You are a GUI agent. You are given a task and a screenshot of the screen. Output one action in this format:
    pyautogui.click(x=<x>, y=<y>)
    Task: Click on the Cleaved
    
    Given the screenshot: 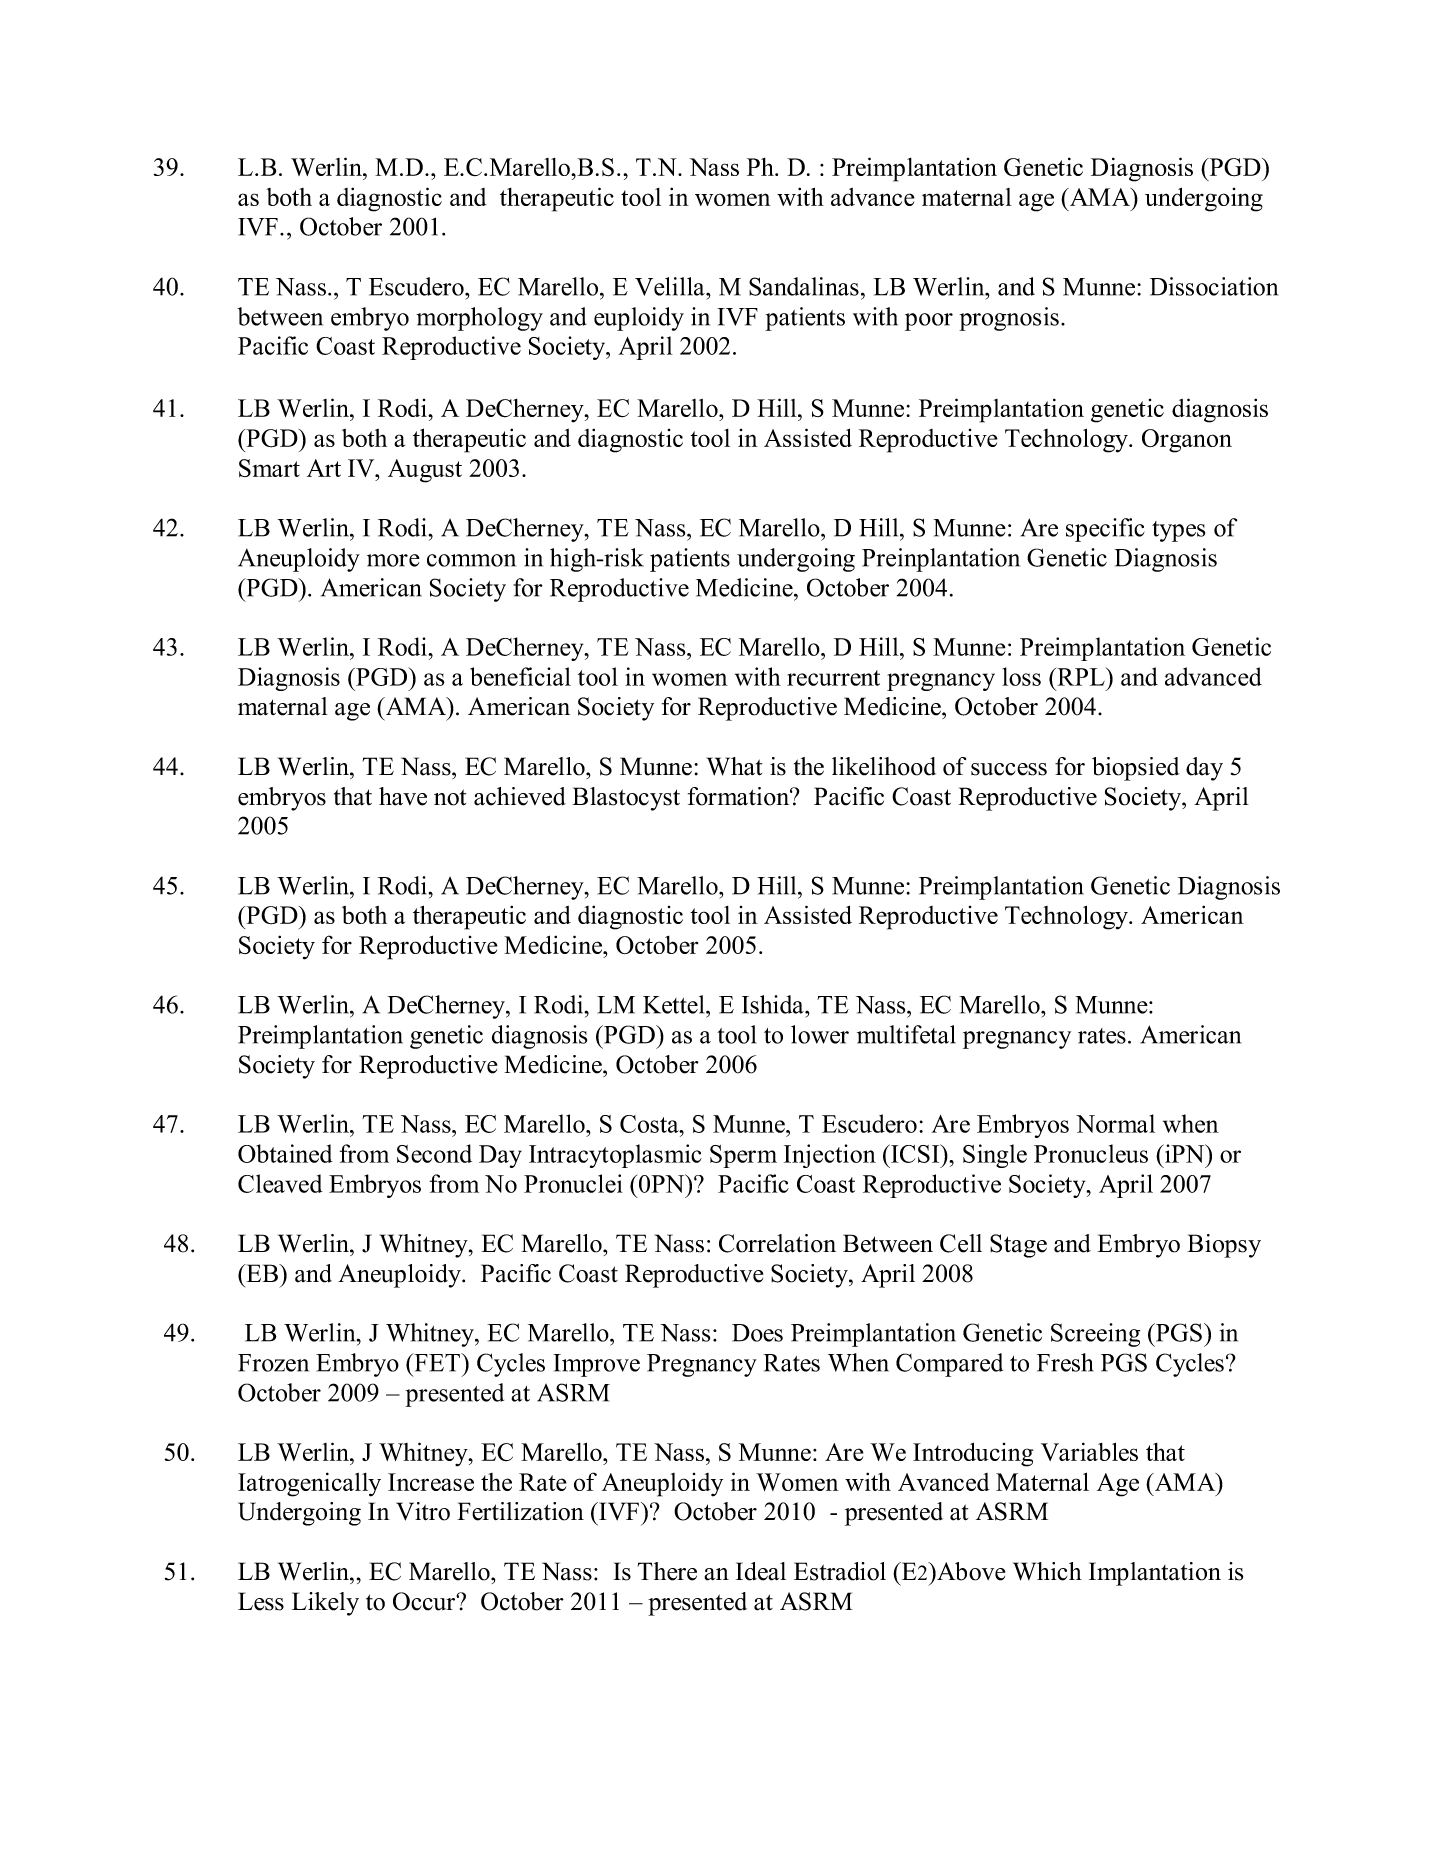 What is the action you would take?
    pyautogui.click(x=280, y=1183)
